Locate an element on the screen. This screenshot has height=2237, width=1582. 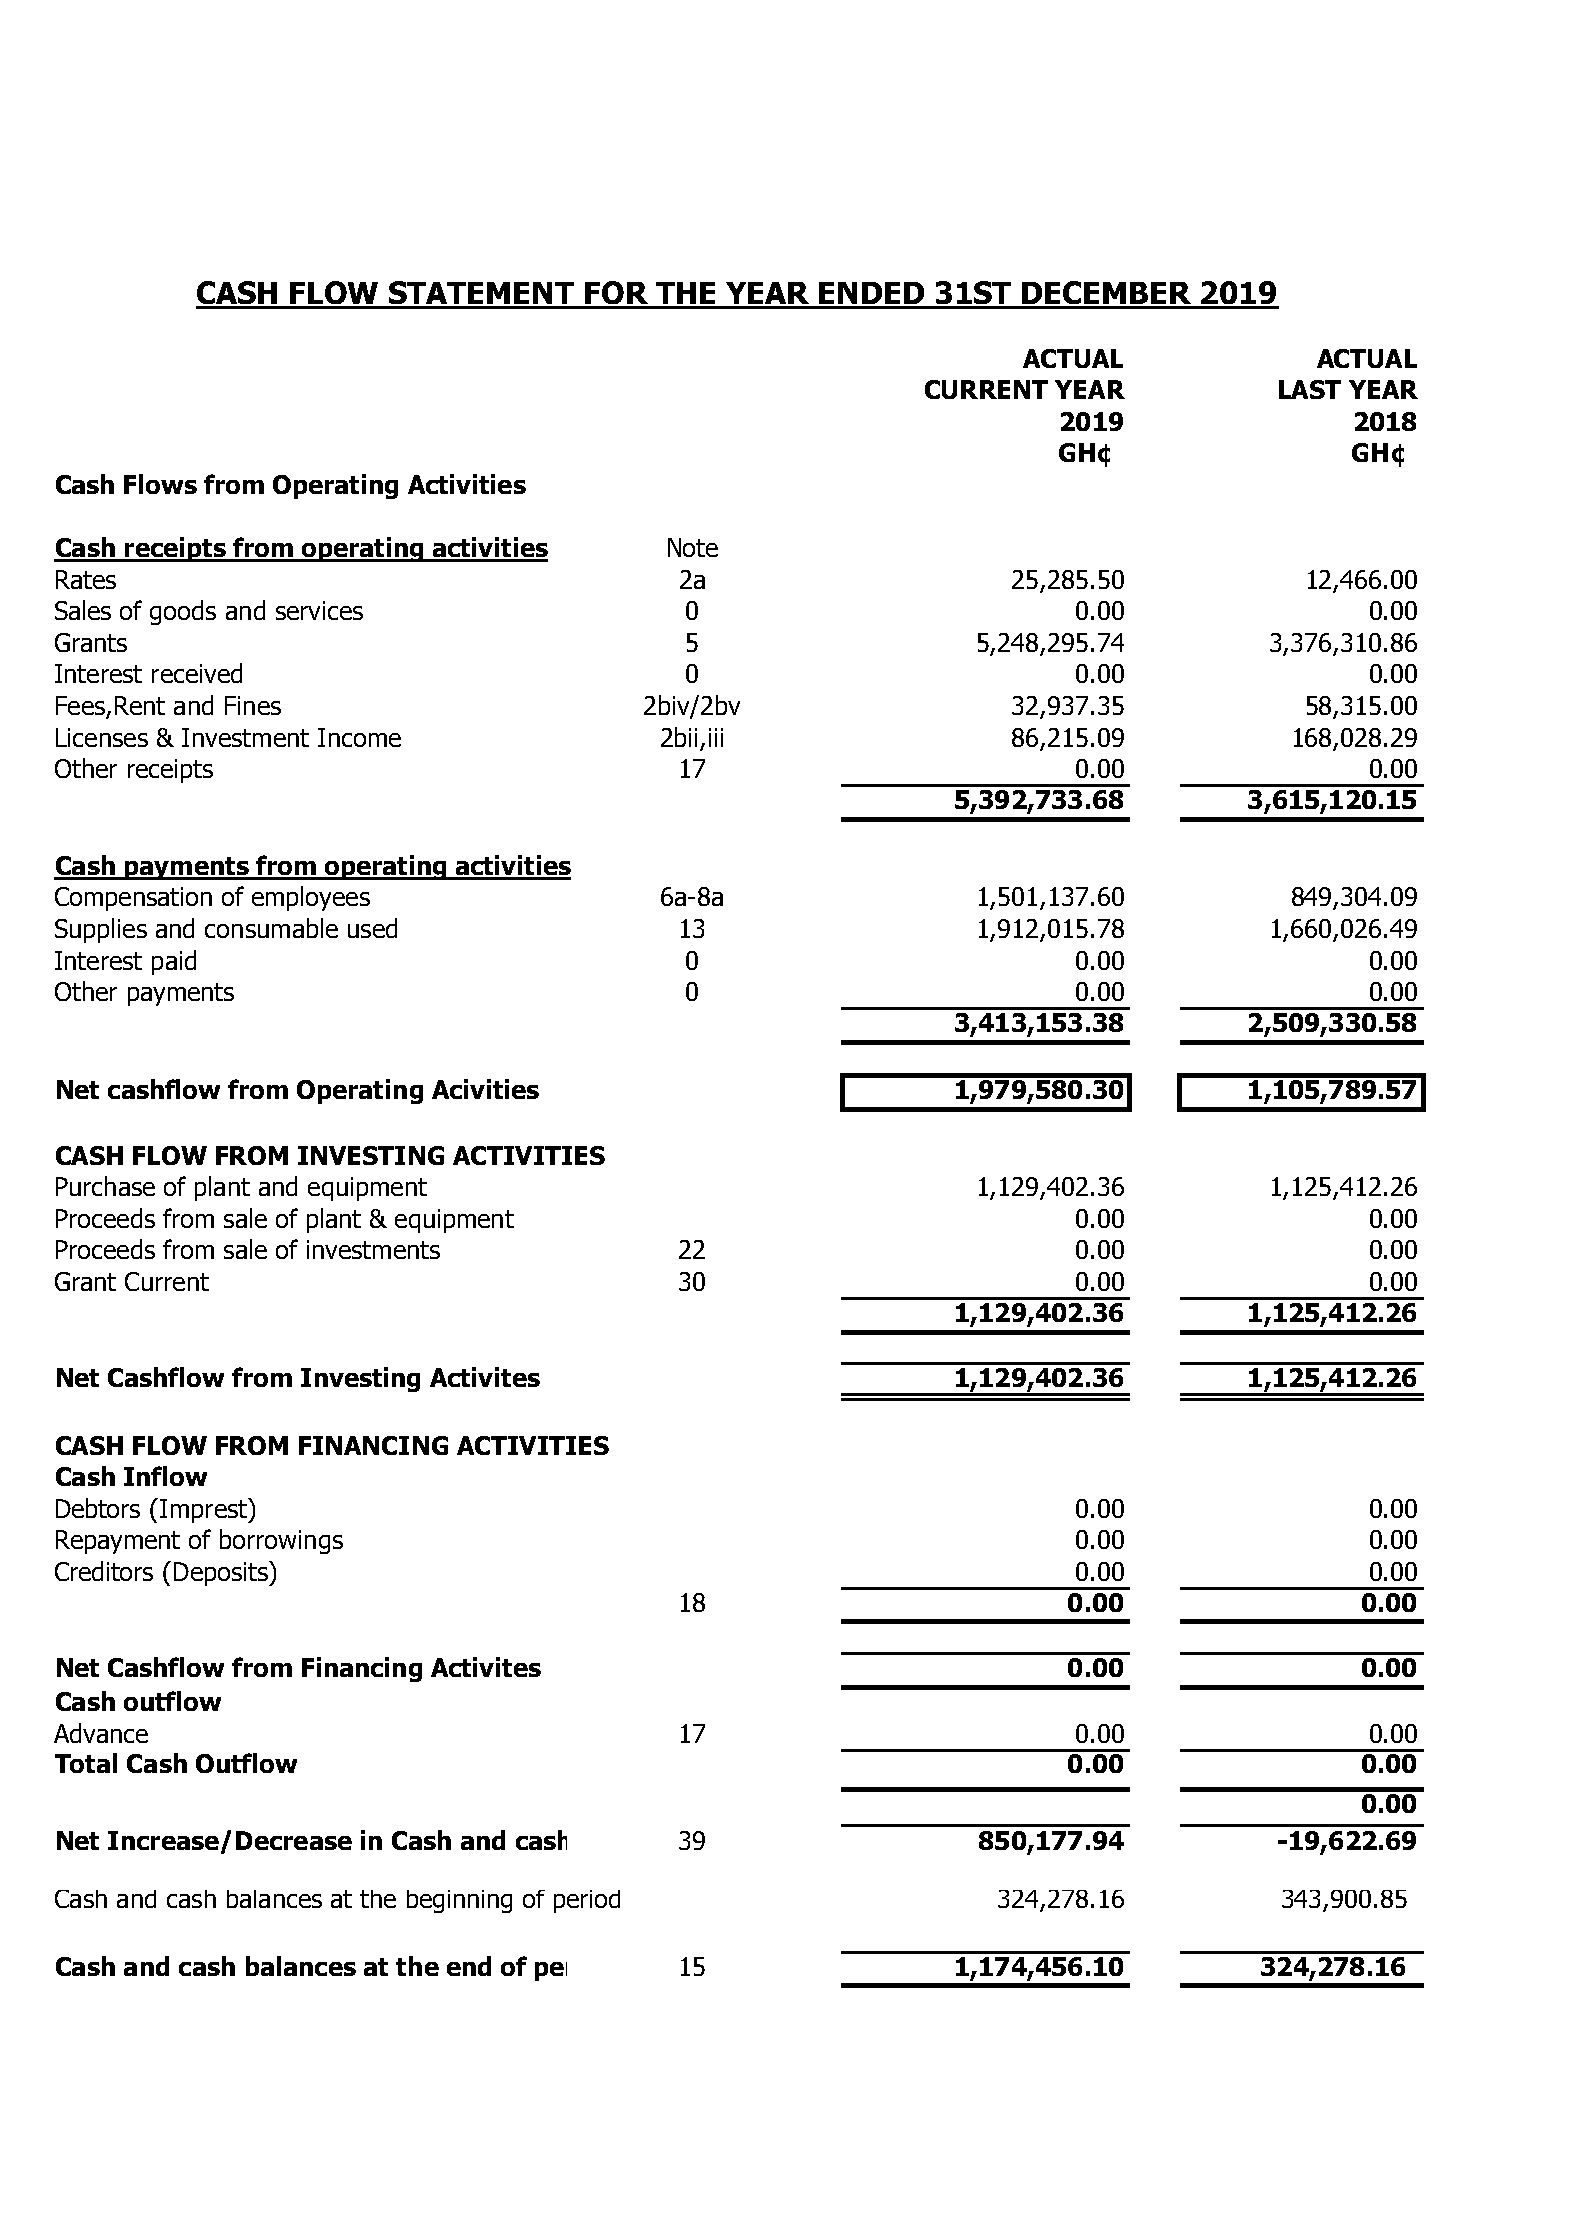
LAST is located at coordinates (1310, 389).
